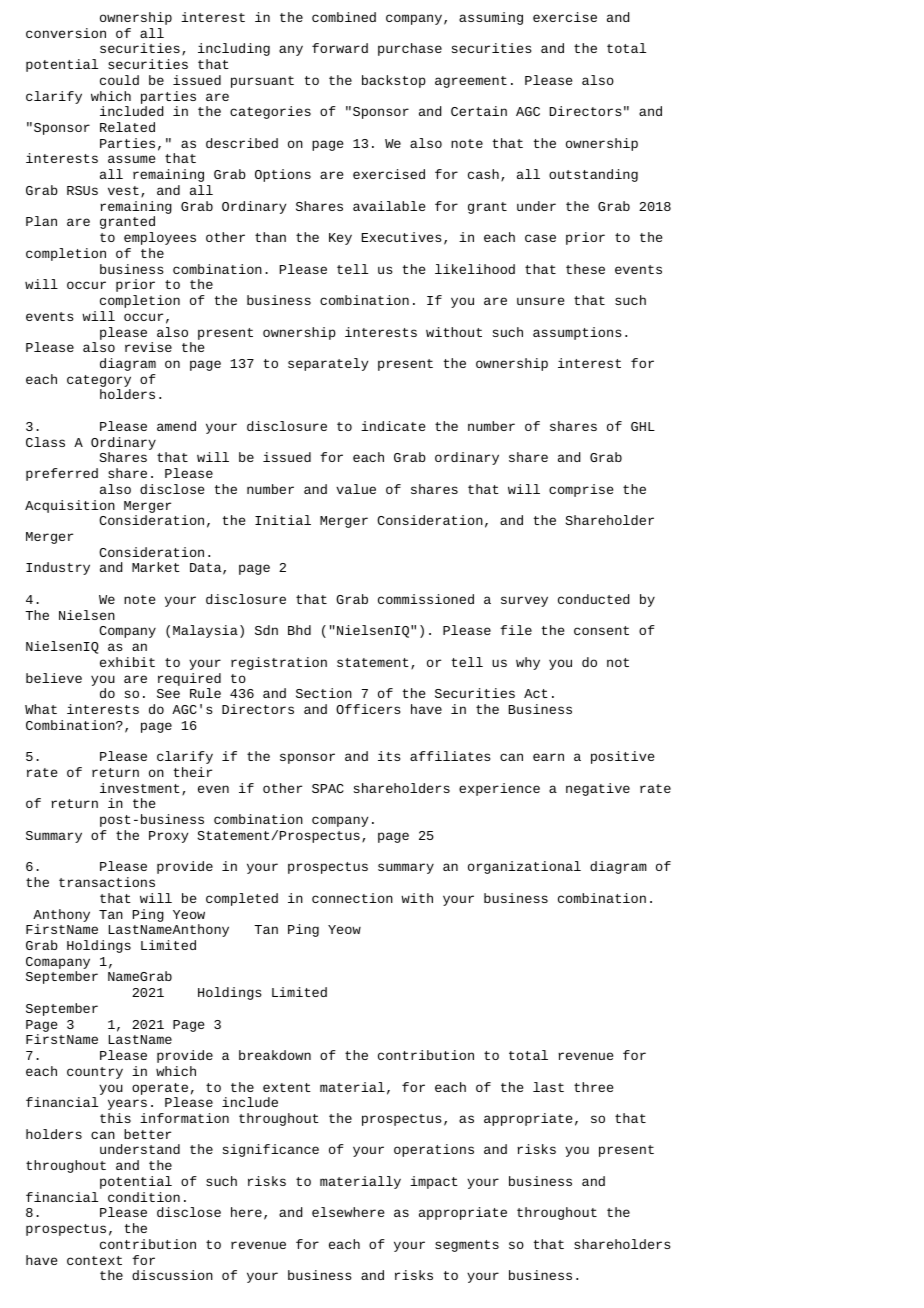 Image resolution: width=924 pixels, height=1308 pixels. I want to click on assuming, so click(491, 18).
